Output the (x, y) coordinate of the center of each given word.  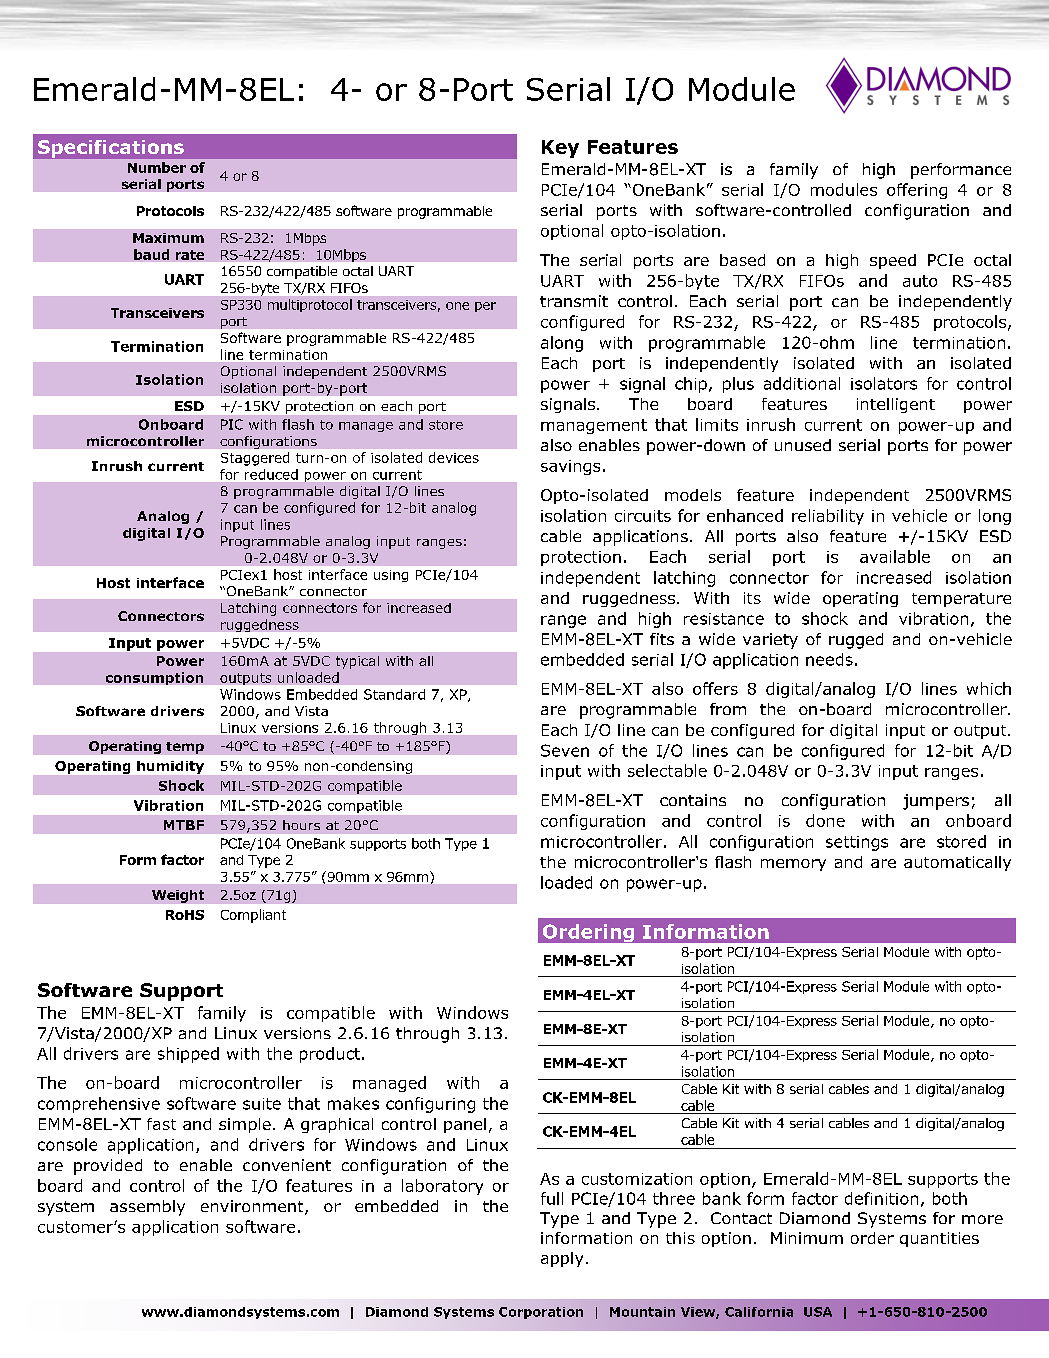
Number (157, 167)
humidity (170, 767)
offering (917, 191)
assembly (147, 1208)
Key (560, 149)
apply (562, 1259)
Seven (565, 750)
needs (829, 659)
